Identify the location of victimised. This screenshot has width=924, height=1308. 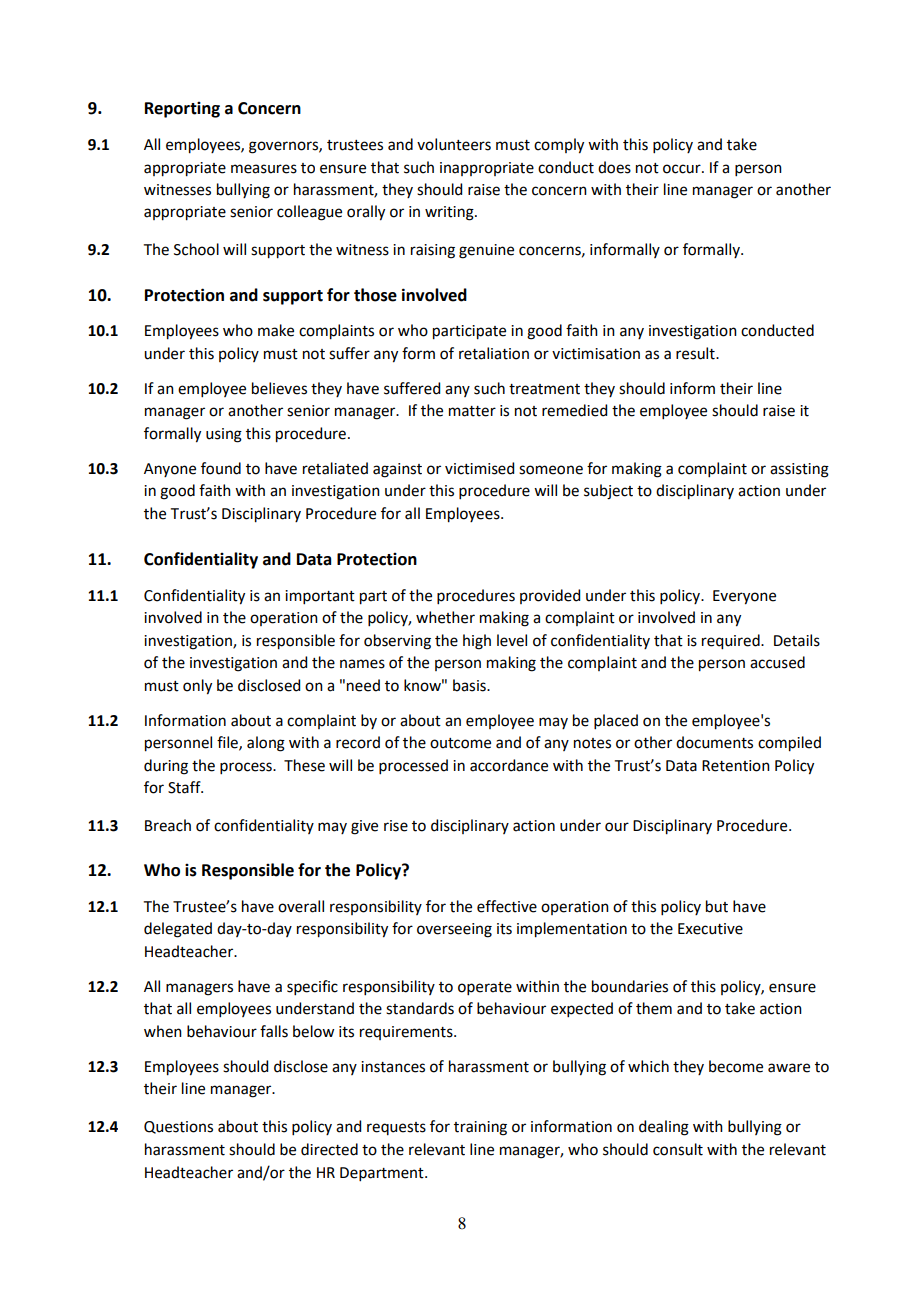
(479, 468).
